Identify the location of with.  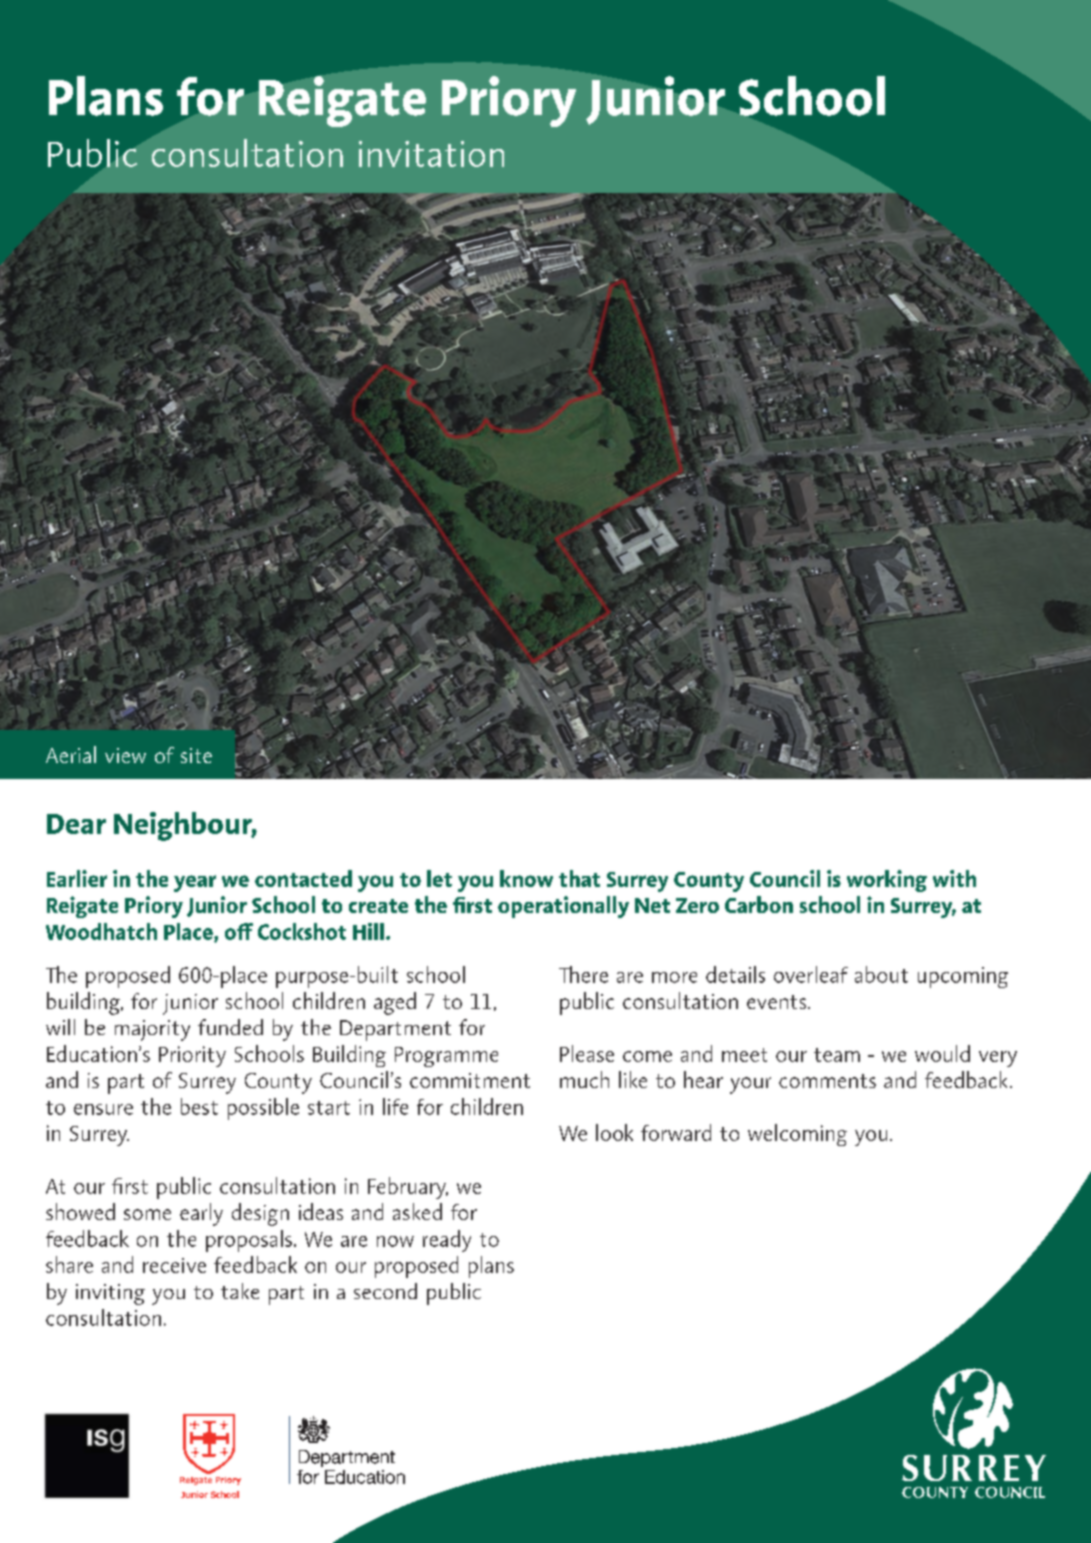
(954, 878).
